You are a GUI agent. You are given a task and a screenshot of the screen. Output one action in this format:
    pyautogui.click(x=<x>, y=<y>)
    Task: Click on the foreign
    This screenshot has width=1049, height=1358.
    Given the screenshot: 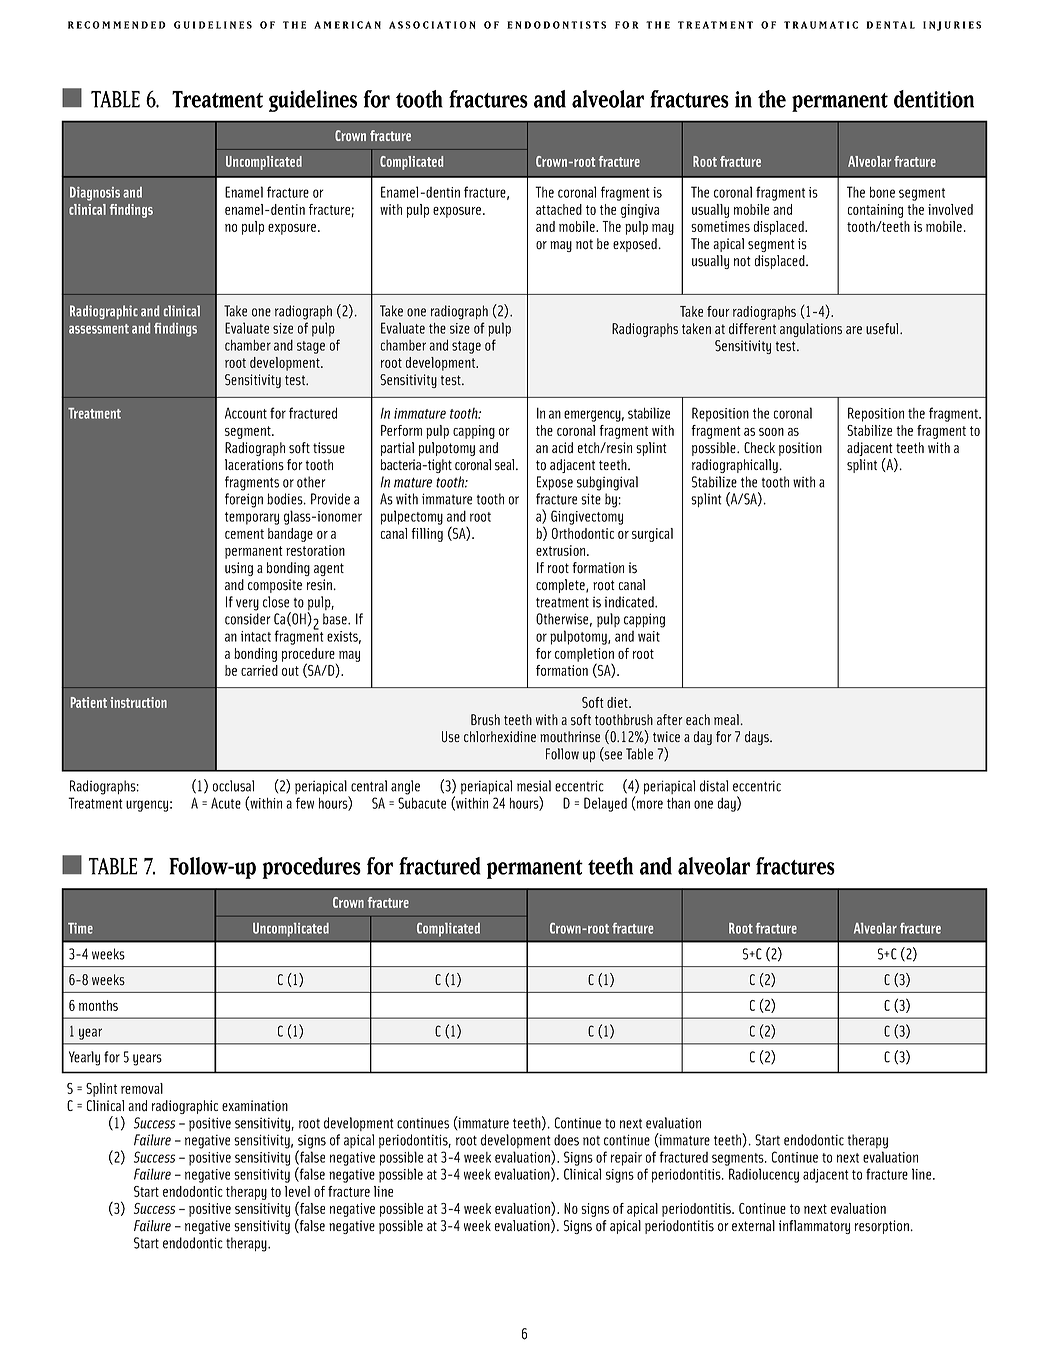 What is the action you would take?
    pyautogui.click(x=244, y=500)
